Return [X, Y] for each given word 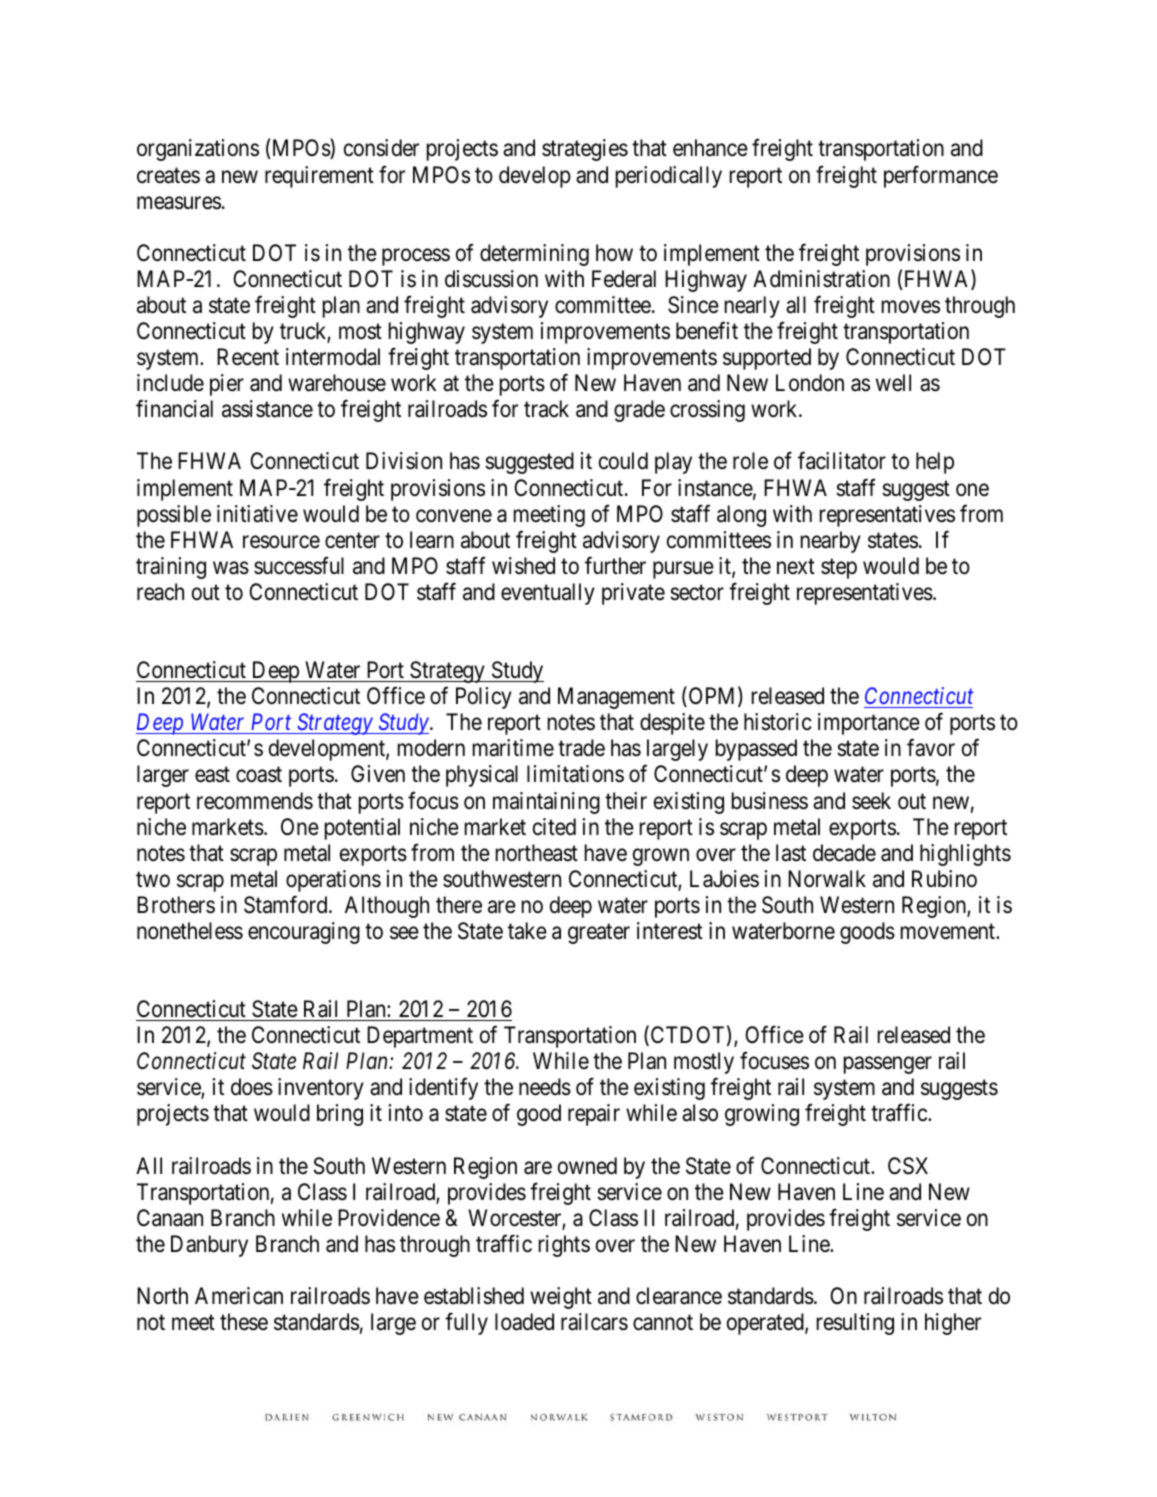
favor [931, 748]
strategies [585, 150]
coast [259, 775]
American [239, 1296]
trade [581, 748]
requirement [319, 177]
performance [941, 176]
